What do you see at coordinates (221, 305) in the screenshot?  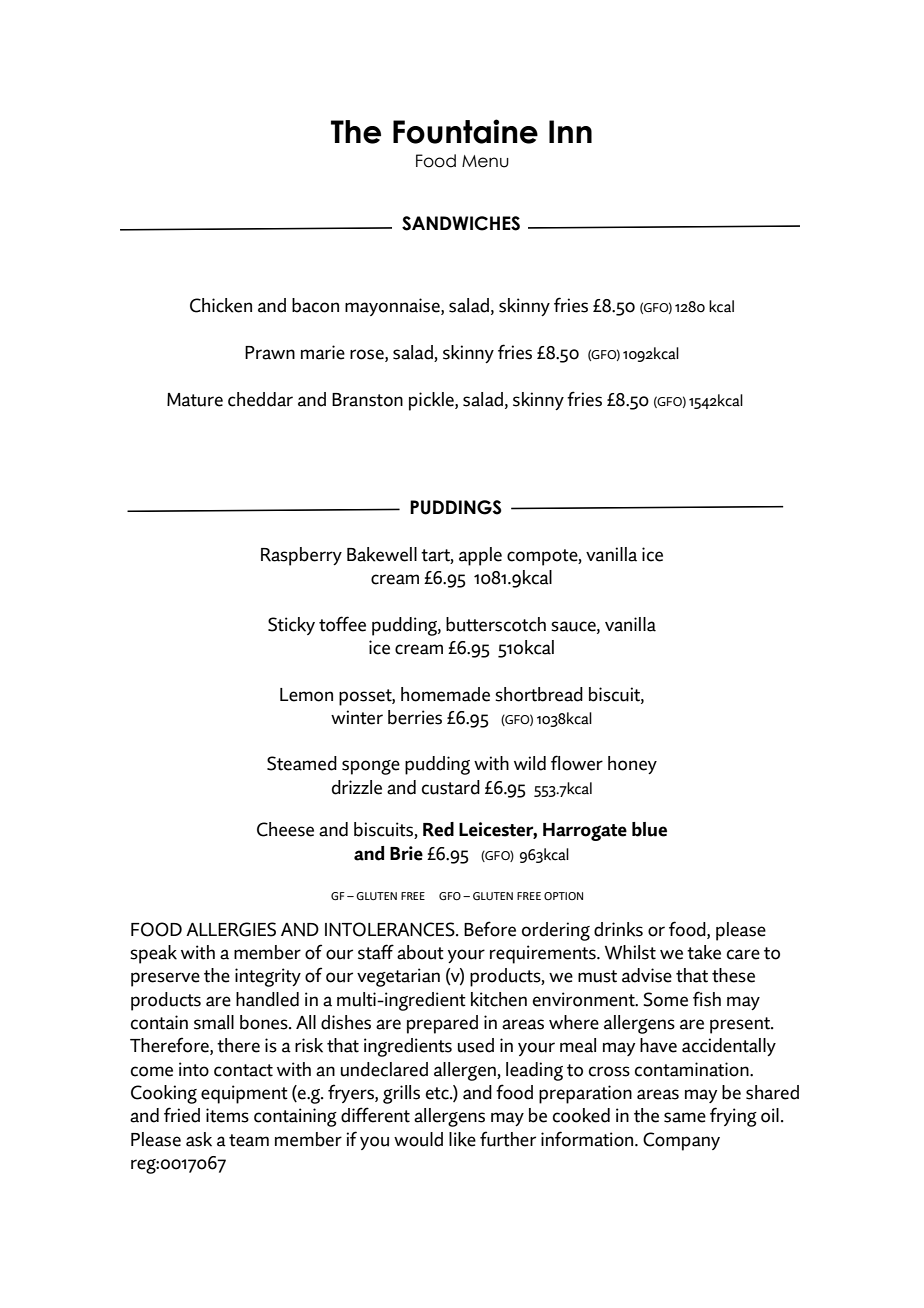 I see `Chicken` at bounding box center [221, 305].
